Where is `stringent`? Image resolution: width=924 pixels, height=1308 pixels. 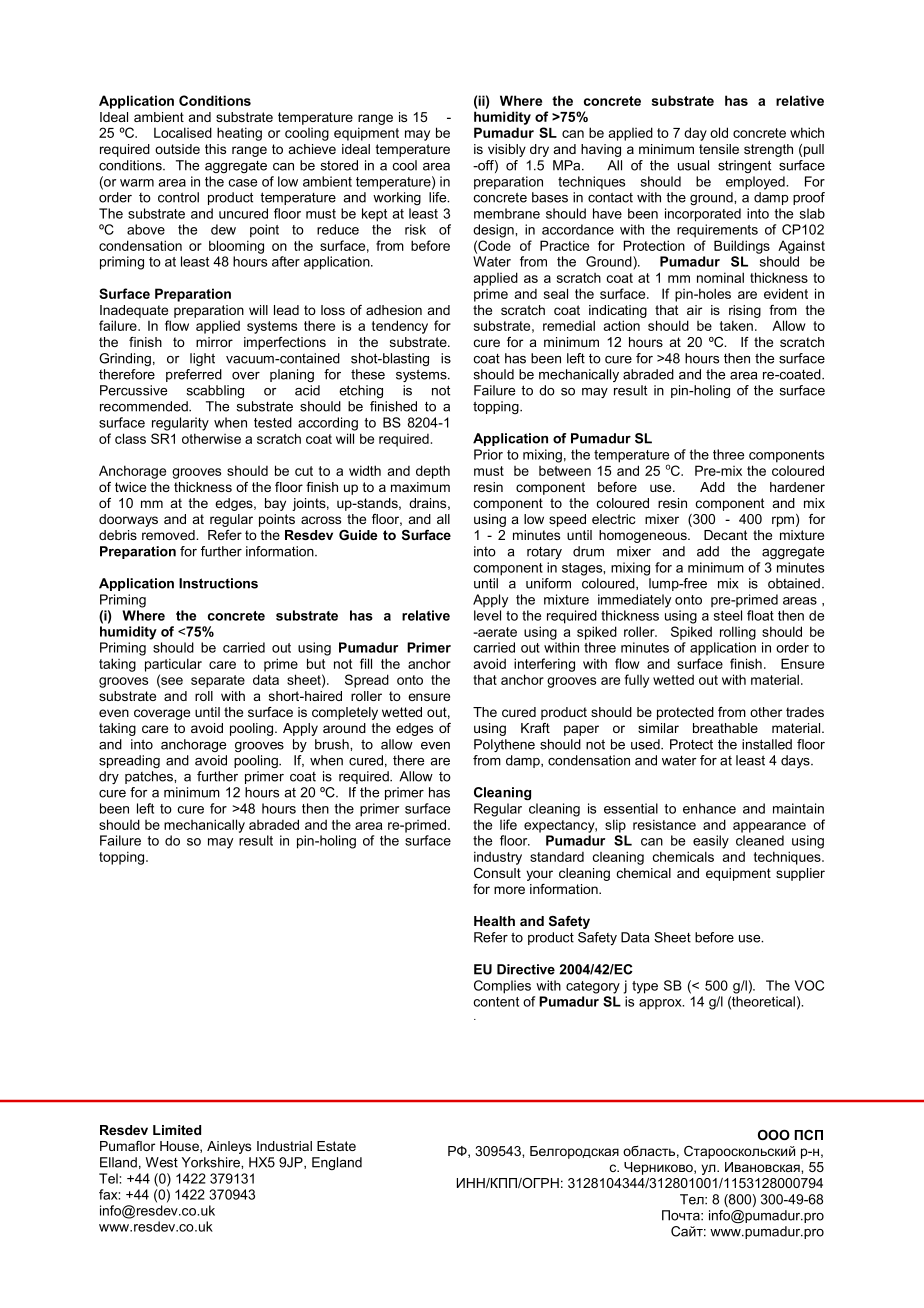
stringent is located at coordinates (744, 166).
